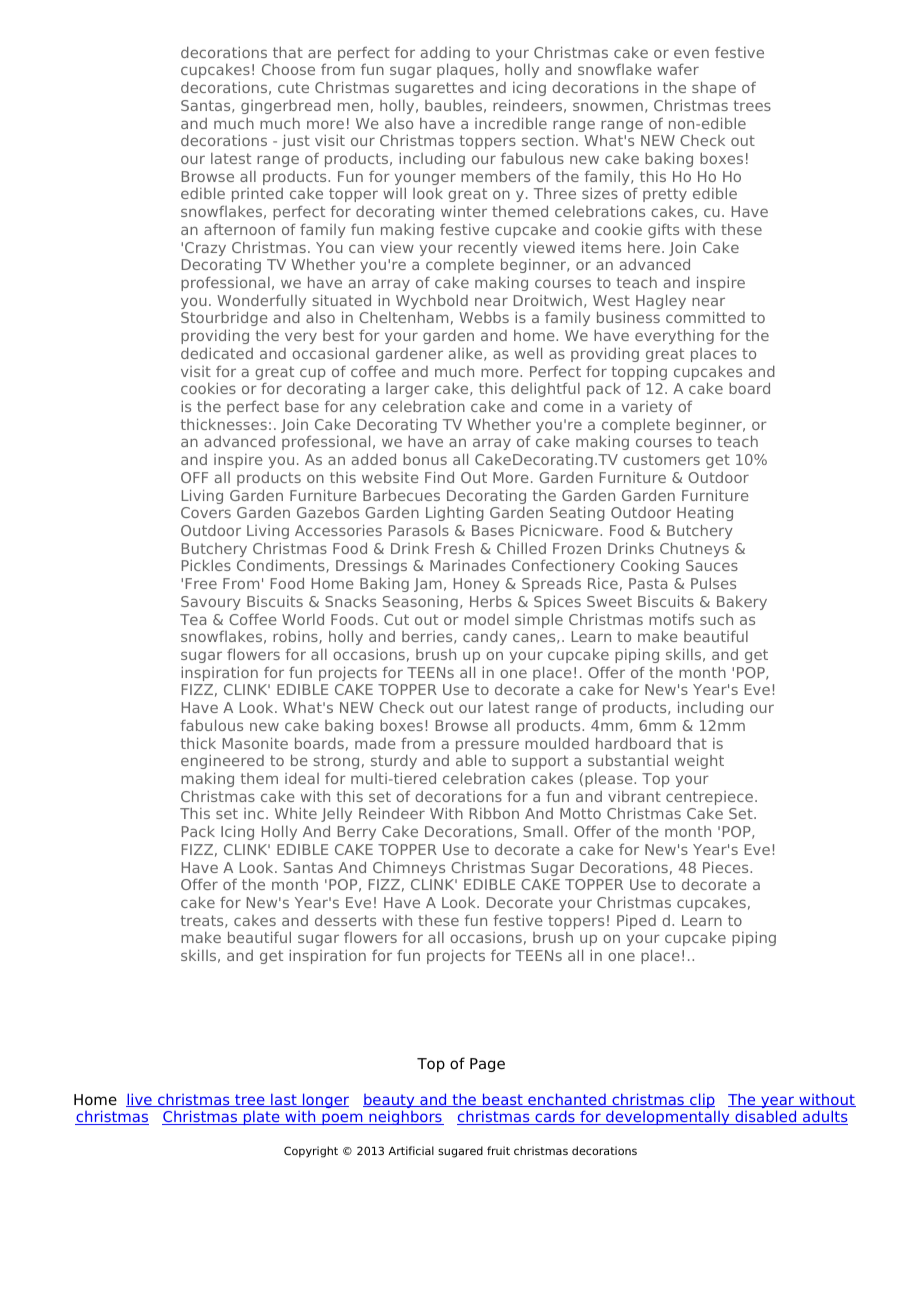 Image resolution: width=924 pixels, height=1308 pixels. What do you see at coordinates (502, 1100) in the page?
I see `beast` at bounding box center [502, 1100].
